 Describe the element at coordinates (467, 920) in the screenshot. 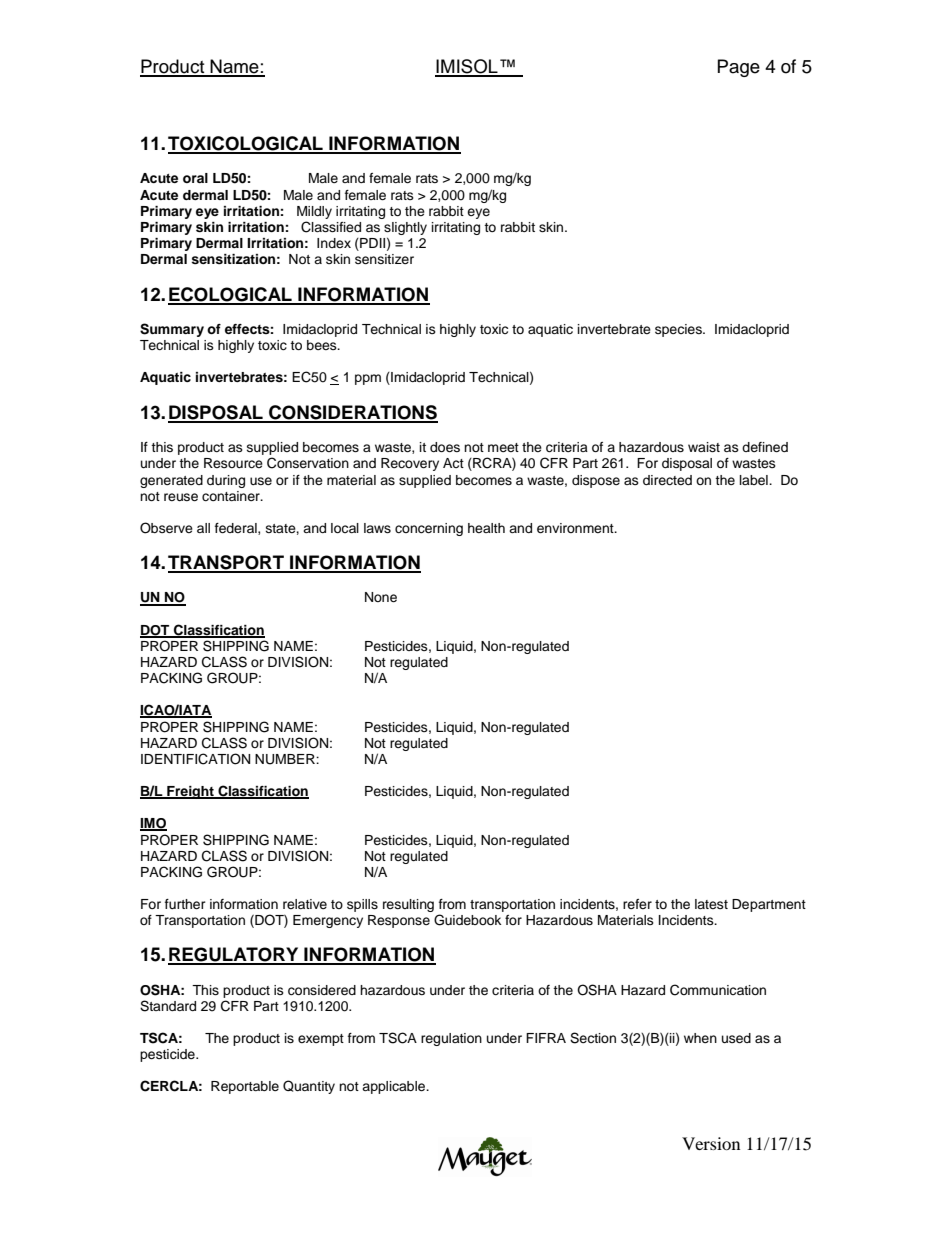

I see `Guidebook` at that location.
